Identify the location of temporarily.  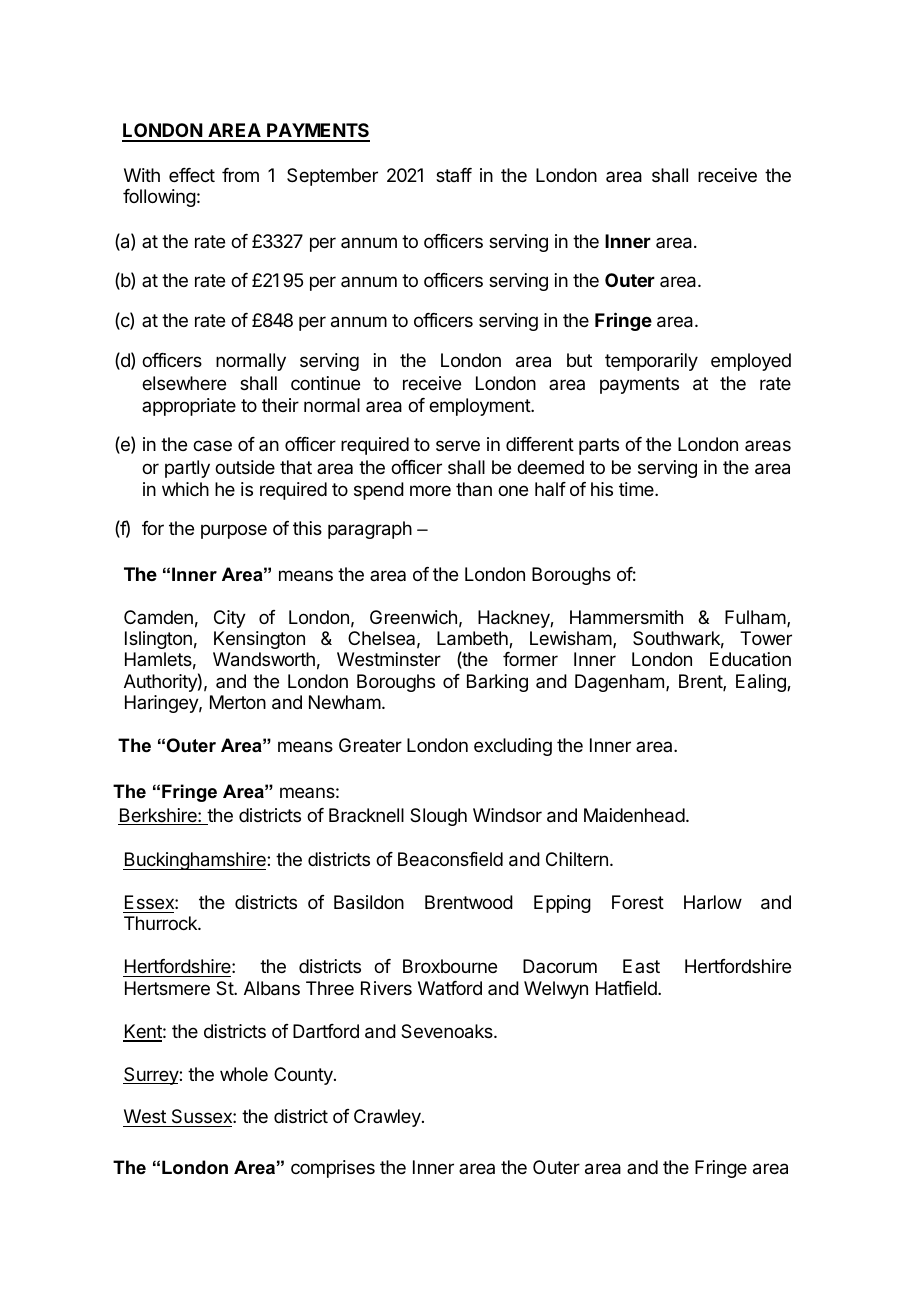
(651, 362).
